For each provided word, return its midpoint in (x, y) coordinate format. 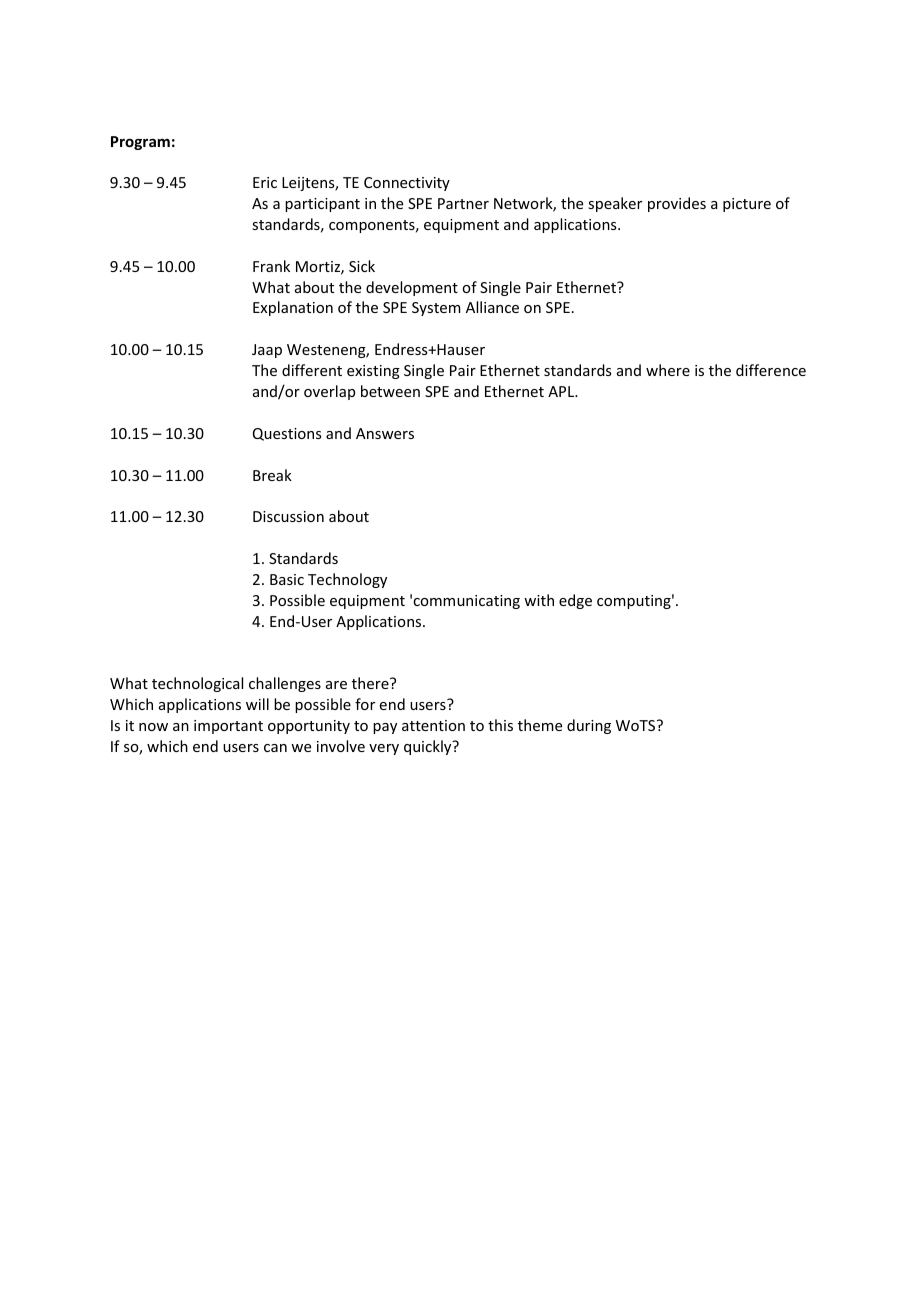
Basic (287, 579)
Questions (287, 434)
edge (575, 601)
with (539, 600)
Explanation (293, 308)
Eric (265, 182)
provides (677, 204)
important (228, 727)
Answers (385, 433)
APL (562, 391)
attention (433, 725)
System (436, 309)
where (668, 370)
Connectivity (407, 184)
